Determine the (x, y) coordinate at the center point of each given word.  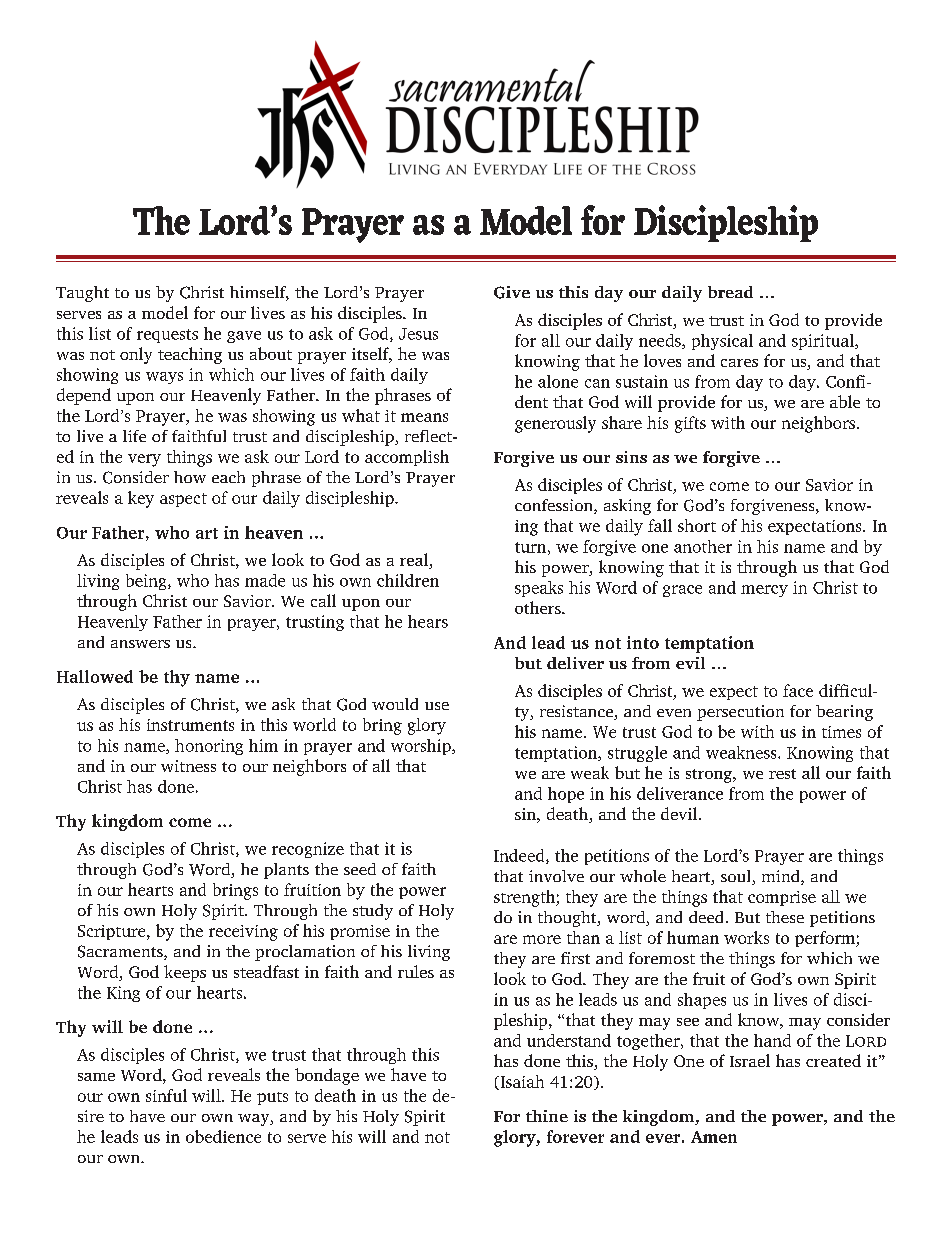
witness (188, 766)
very (144, 460)
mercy (764, 591)
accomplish (407, 458)
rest (782, 774)
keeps (185, 973)
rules (416, 971)
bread (730, 292)
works (746, 937)
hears (428, 621)
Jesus (418, 334)
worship (422, 747)
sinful (166, 1095)
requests (167, 336)
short (697, 525)
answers (140, 644)
